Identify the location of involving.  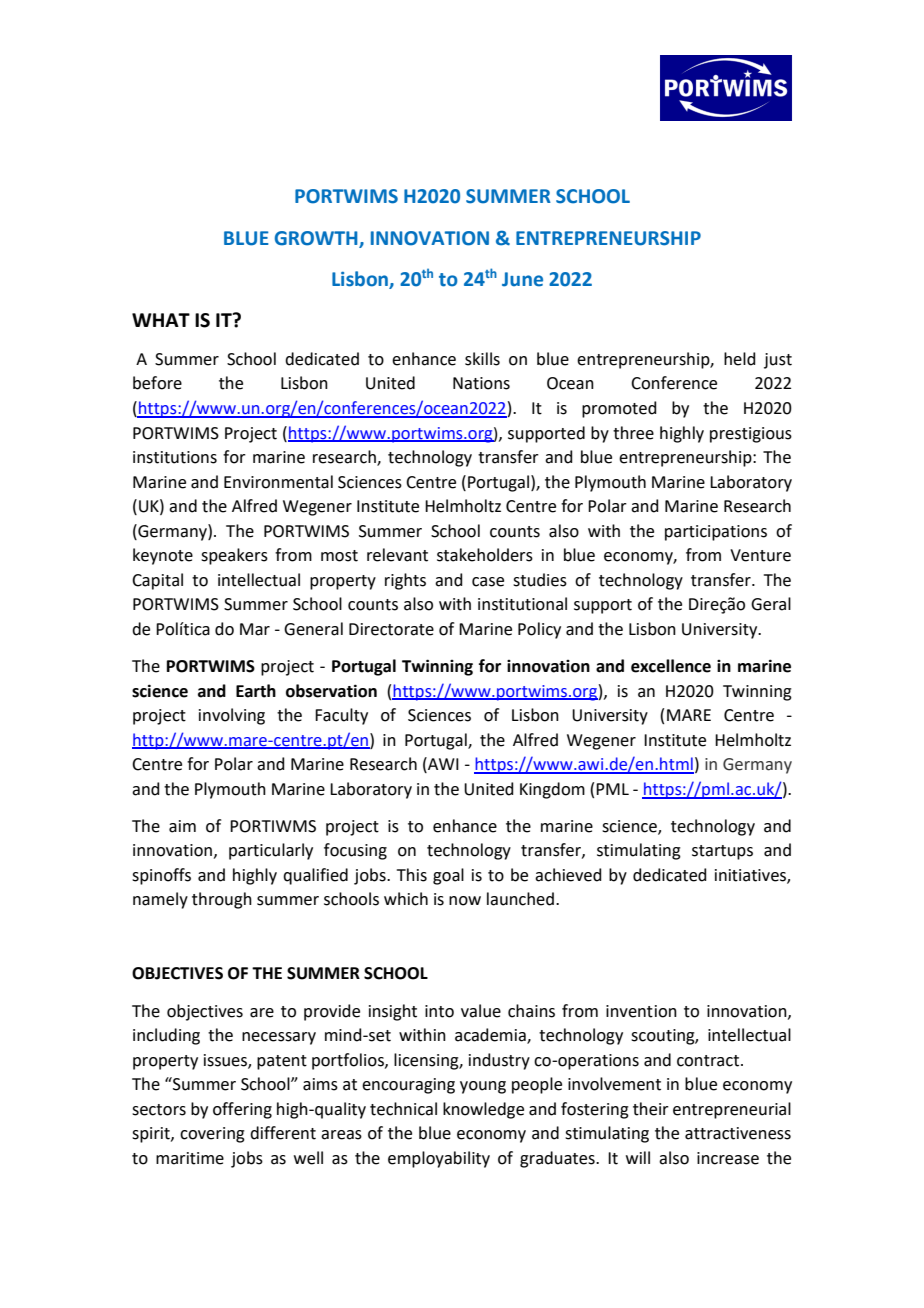
(232, 716).
